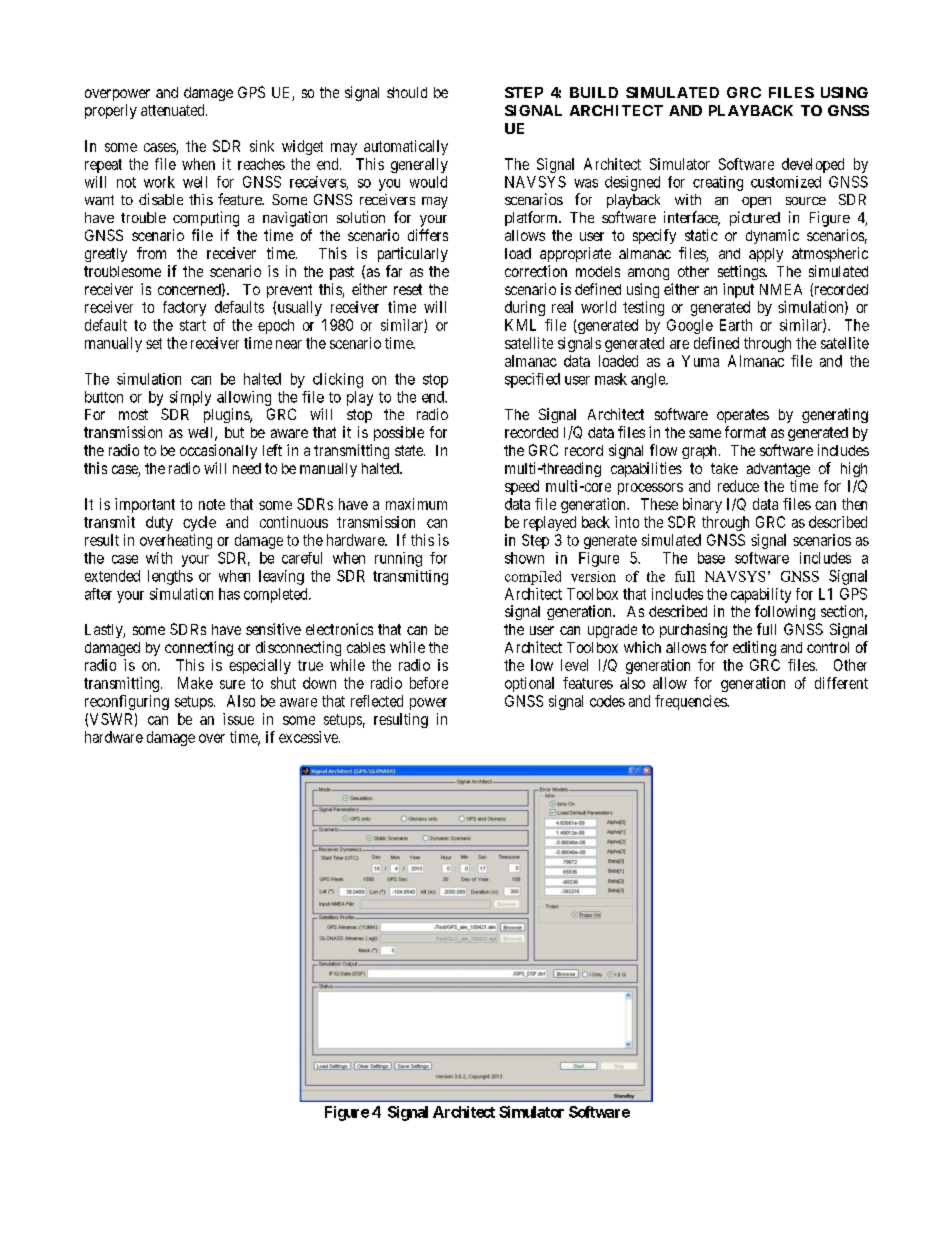  What do you see at coordinates (174, 110) in the screenshot?
I see `attenuated` at bounding box center [174, 110].
